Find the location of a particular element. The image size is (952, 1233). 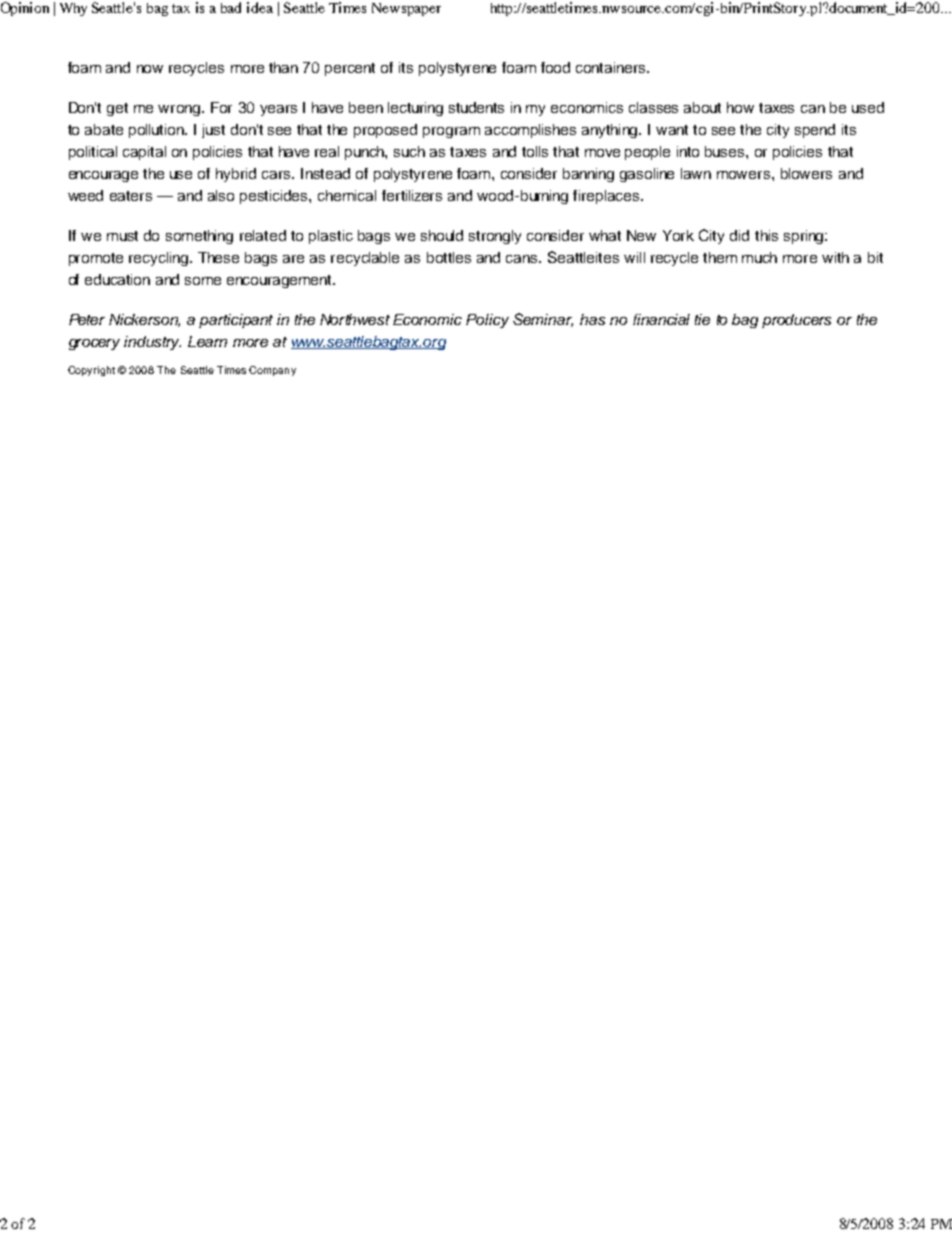

bottles is located at coordinates (449, 257).
